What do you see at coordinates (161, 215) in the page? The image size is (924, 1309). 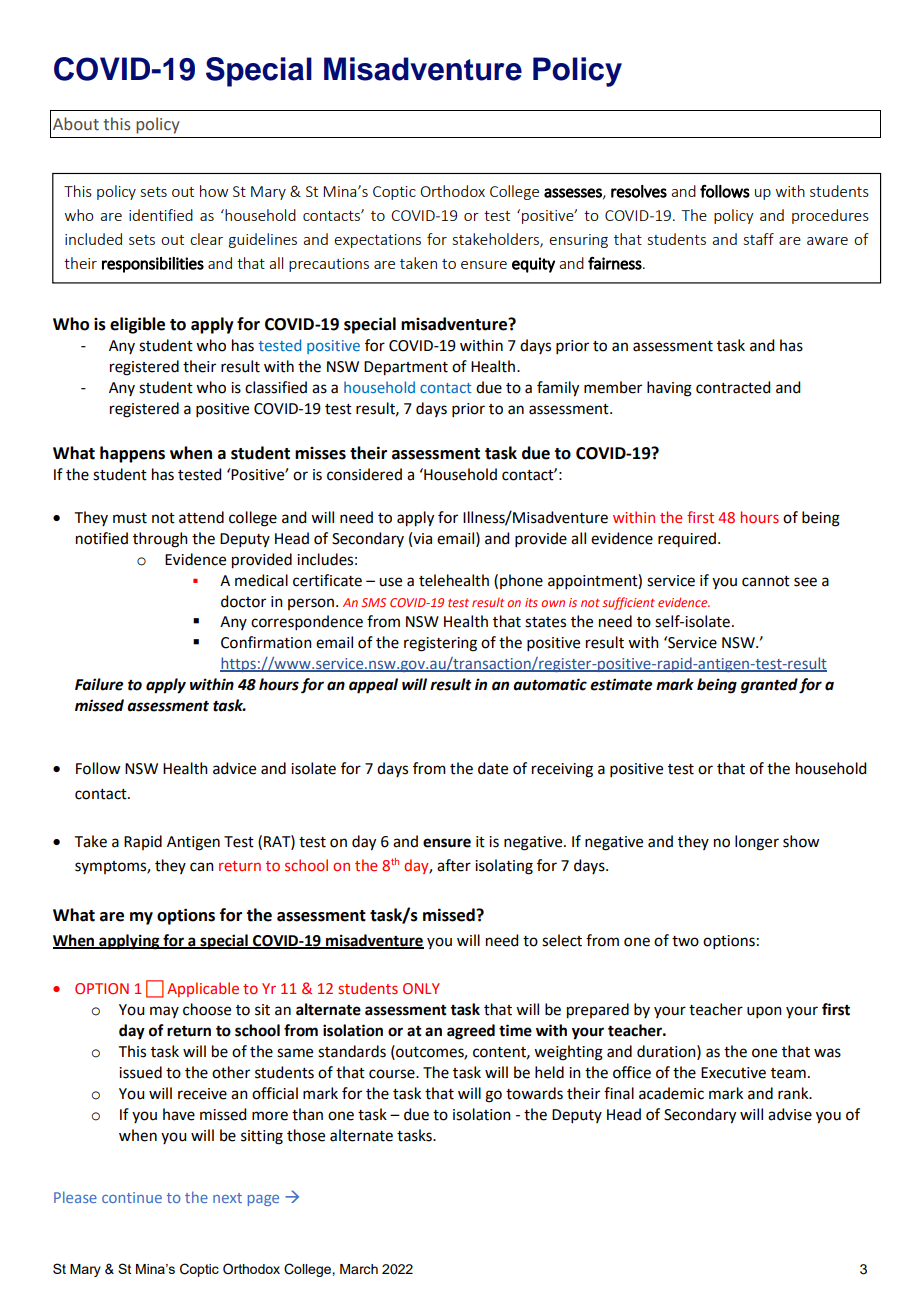 I see `identified` at bounding box center [161, 215].
